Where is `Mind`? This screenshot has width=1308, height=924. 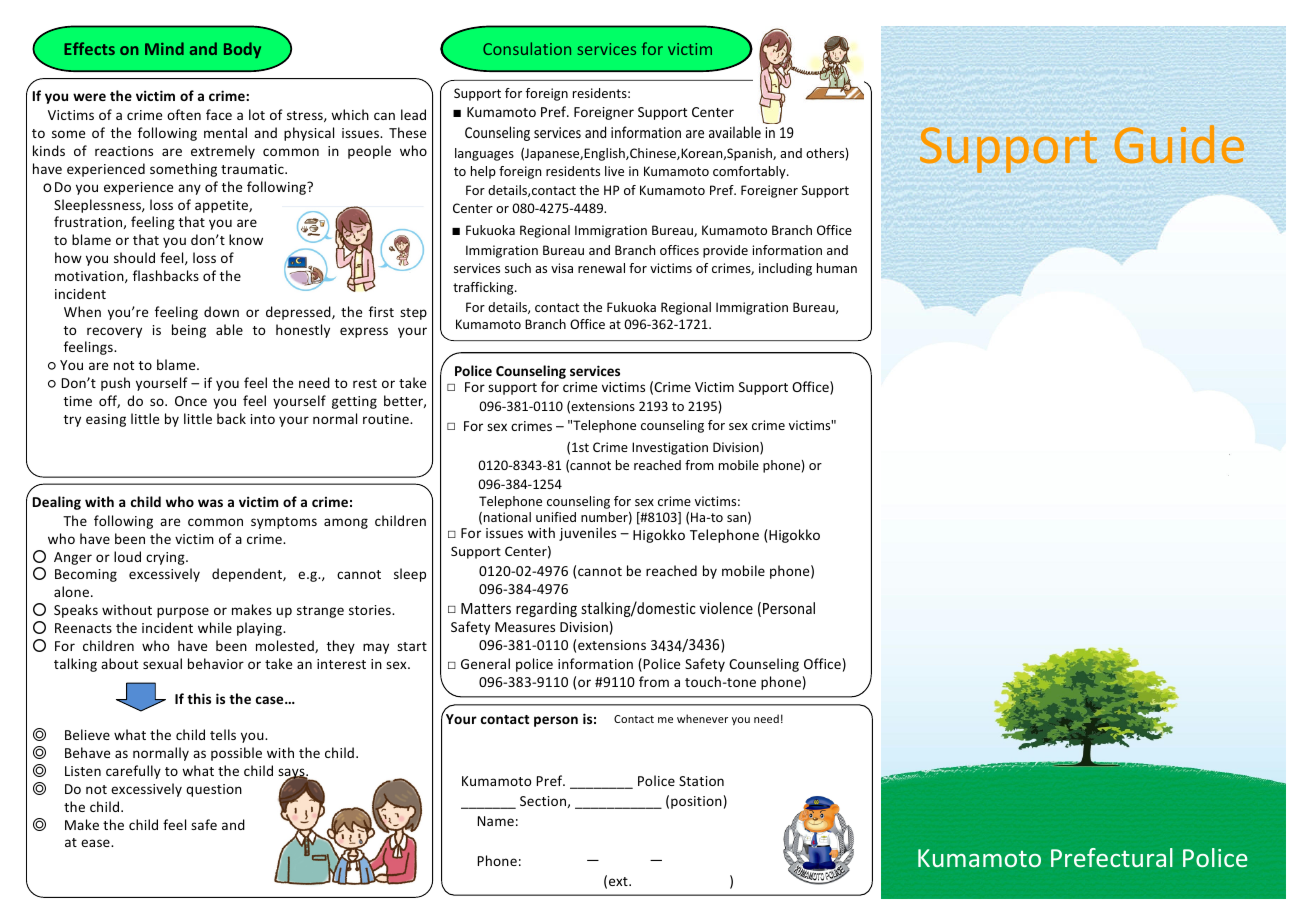 Mind is located at coordinates (164, 48).
